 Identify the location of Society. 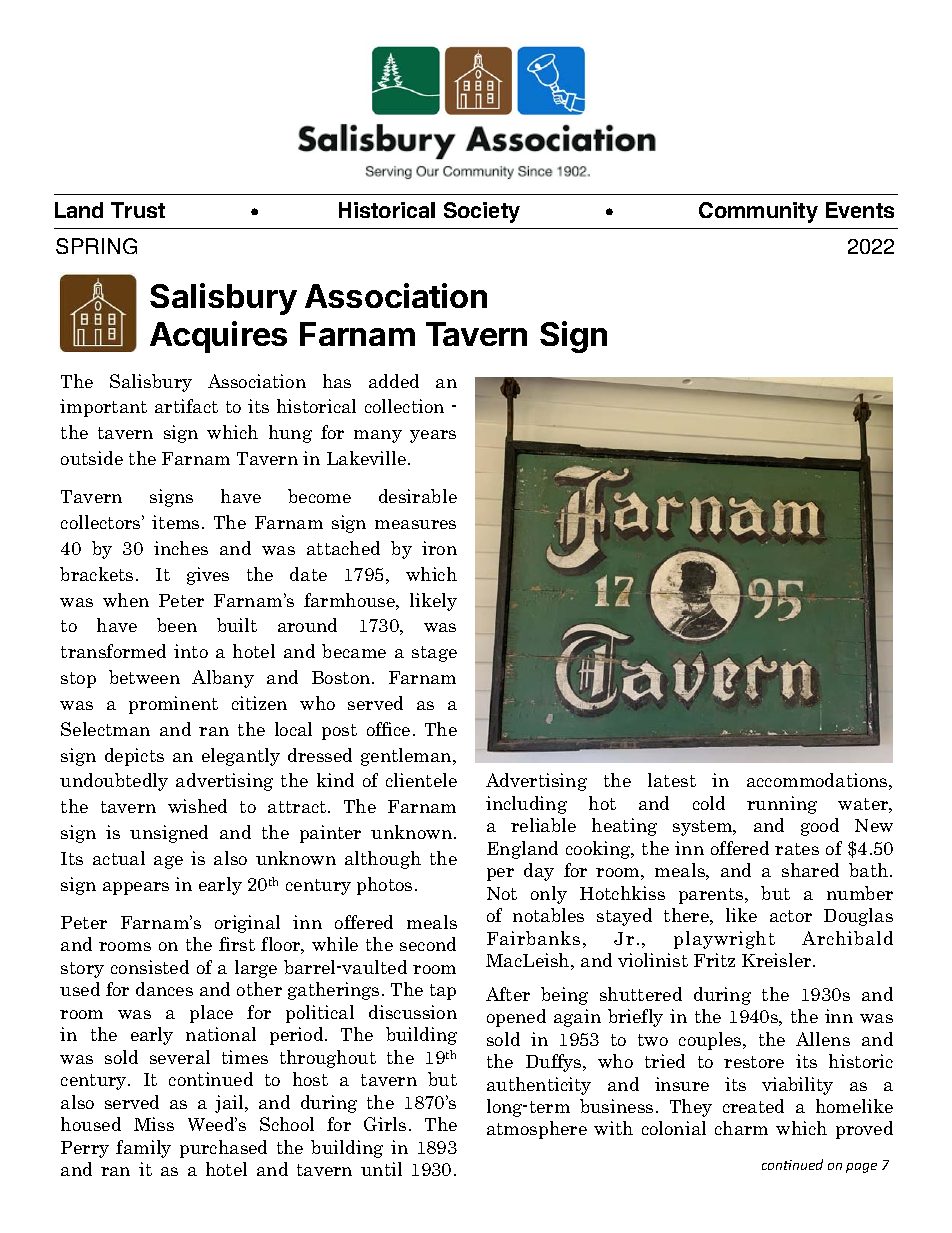
(482, 212).
